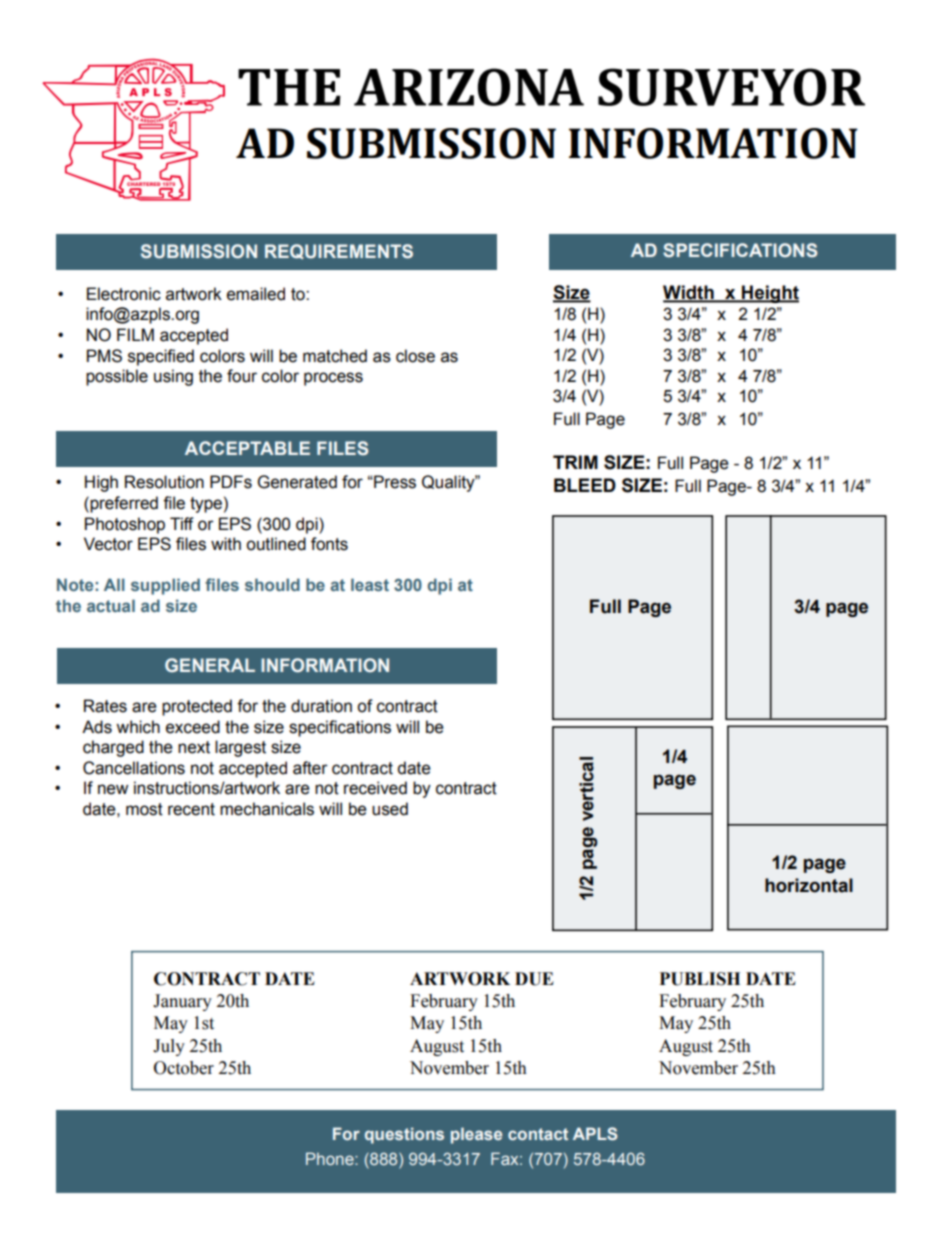 The height and width of the image is (1233, 952). What do you see at coordinates (191, 809) in the image?
I see `recent` at bounding box center [191, 809].
